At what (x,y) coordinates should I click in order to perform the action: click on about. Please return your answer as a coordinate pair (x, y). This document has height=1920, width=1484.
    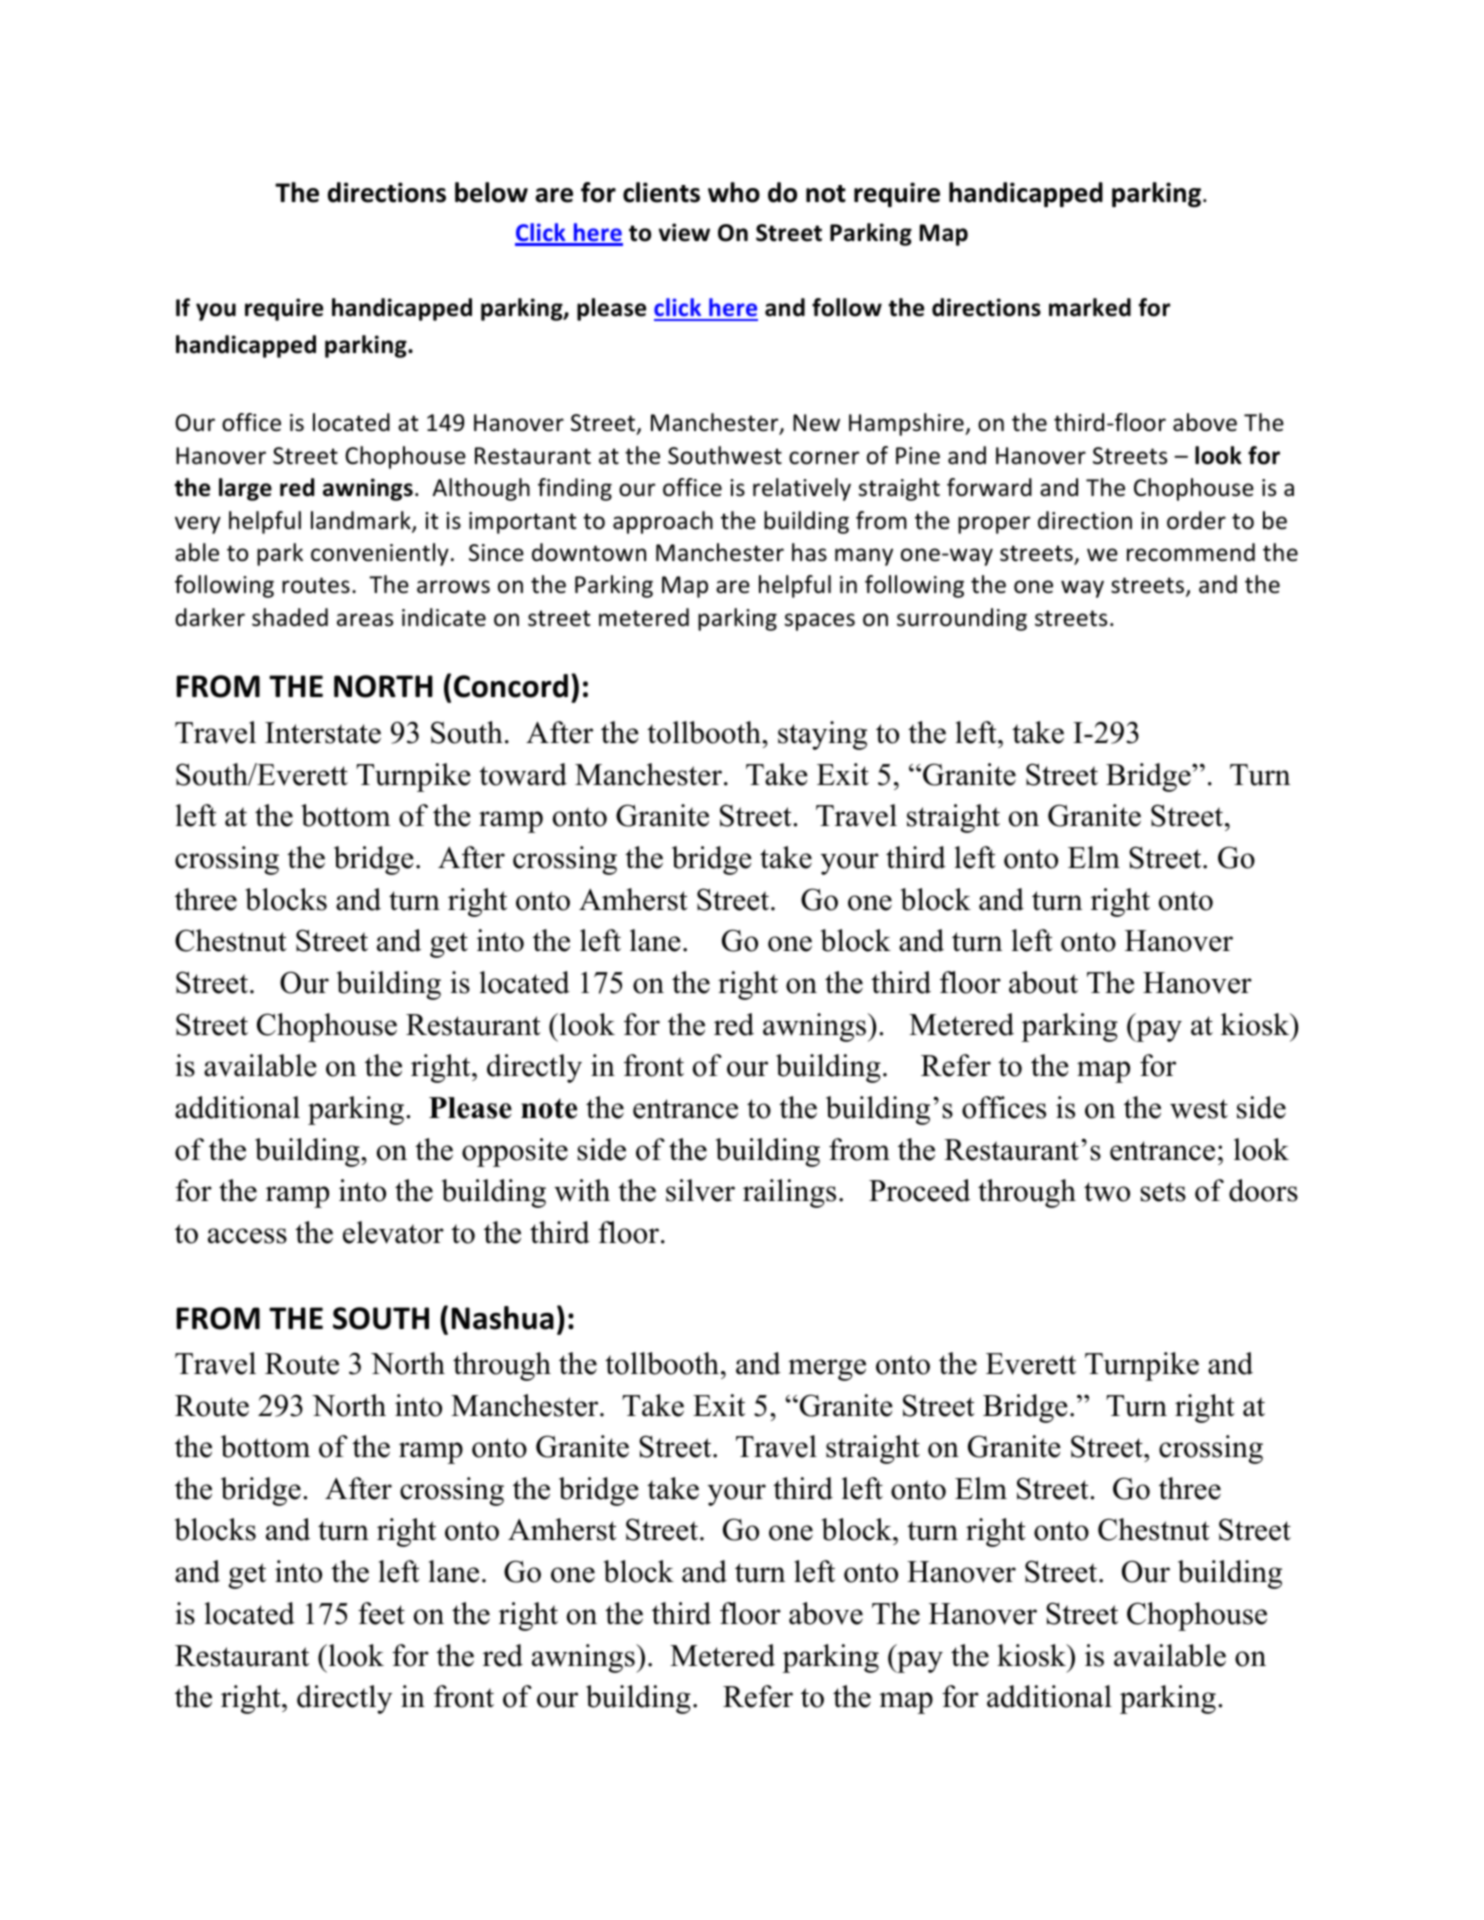
    Looking at the image, I should click on (1043, 982).
